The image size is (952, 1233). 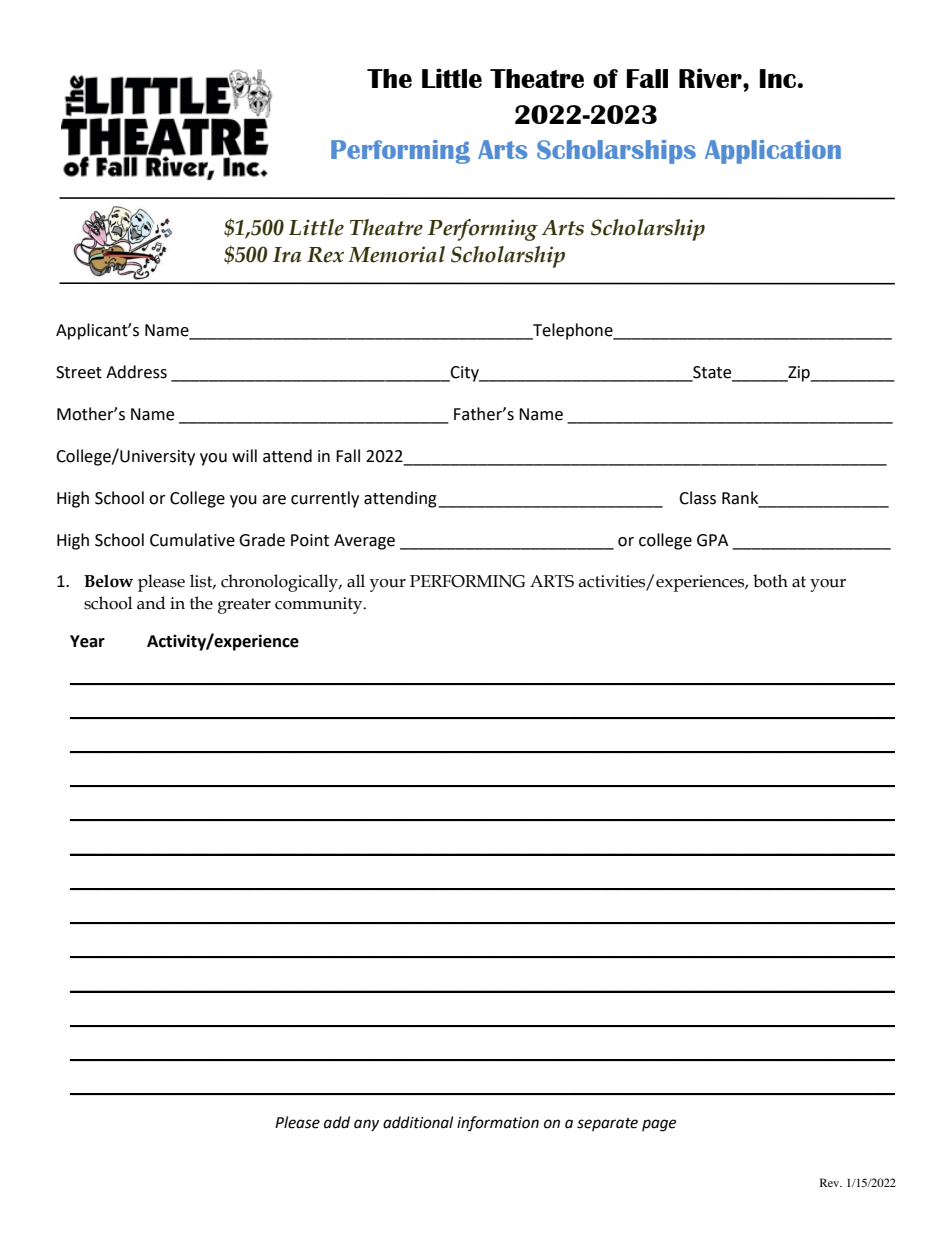 What do you see at coordinates (418, 1122) in the page?
I see `additional` at bounding box center [418, 1122].
